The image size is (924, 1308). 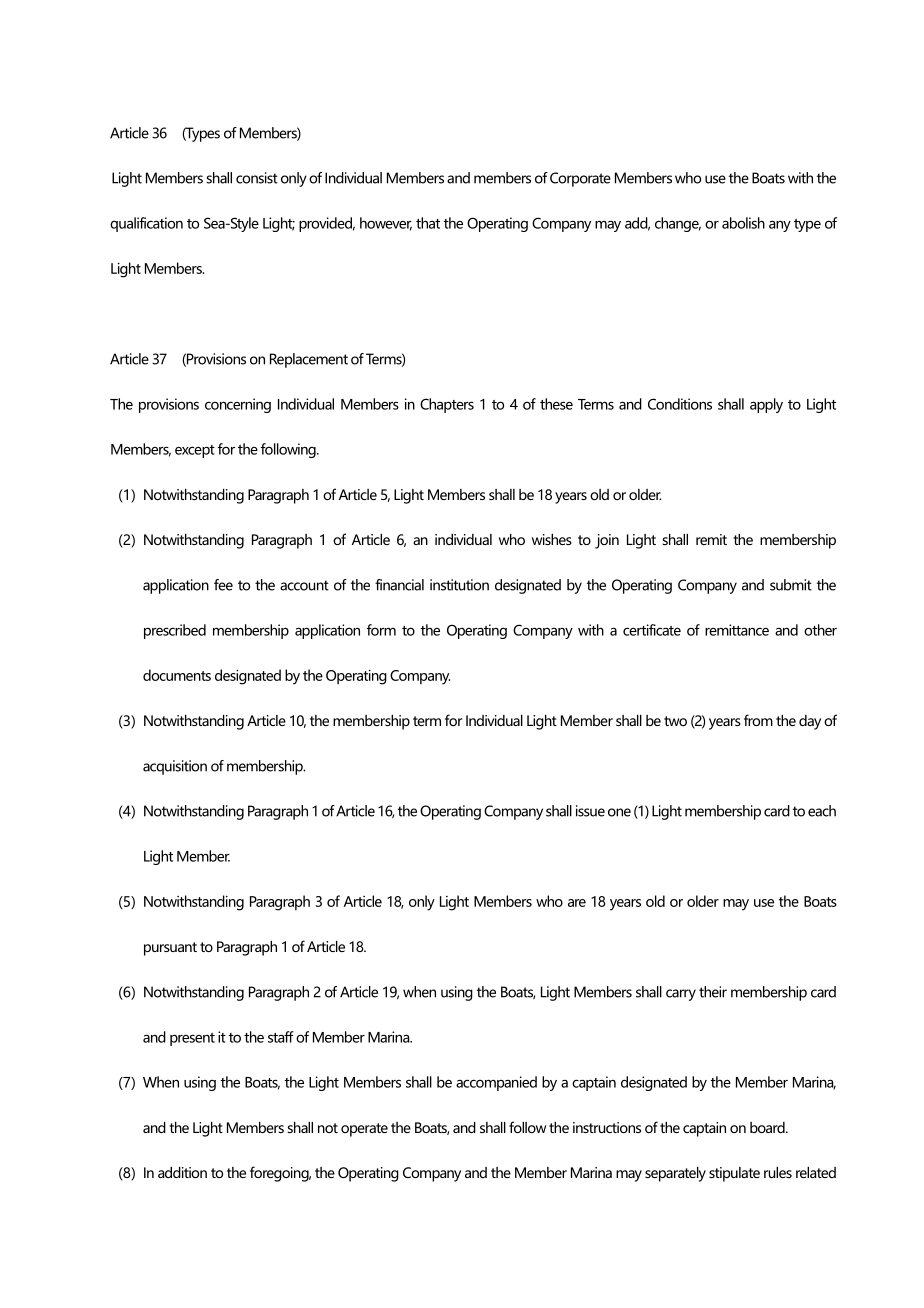 What do you see at coordinates (175, 767) in the document?
I see `acquisition` at bounding box center [175, 767].
